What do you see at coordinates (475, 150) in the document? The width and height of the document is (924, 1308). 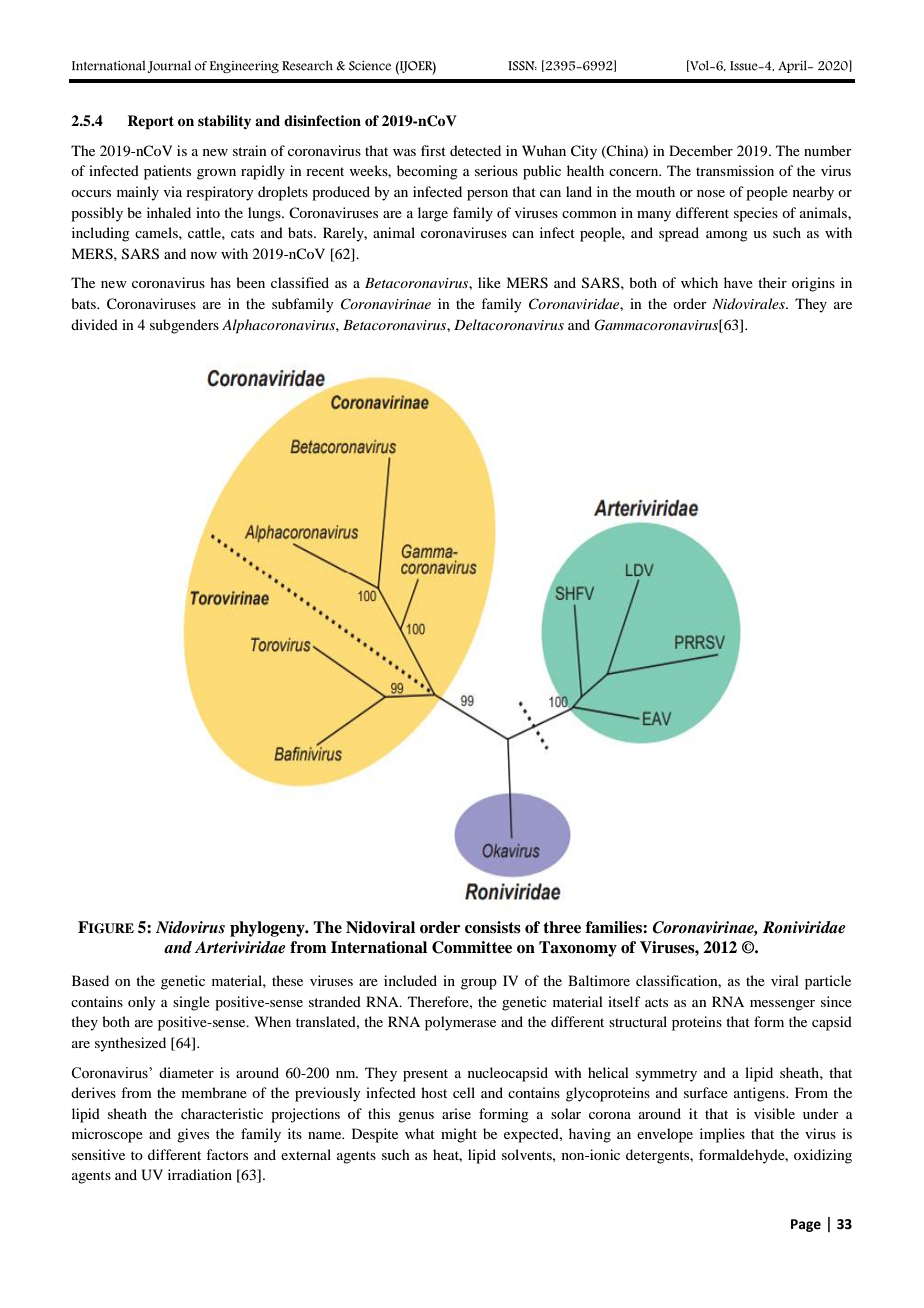 I see `detected` at bounding box center [475, 150].
